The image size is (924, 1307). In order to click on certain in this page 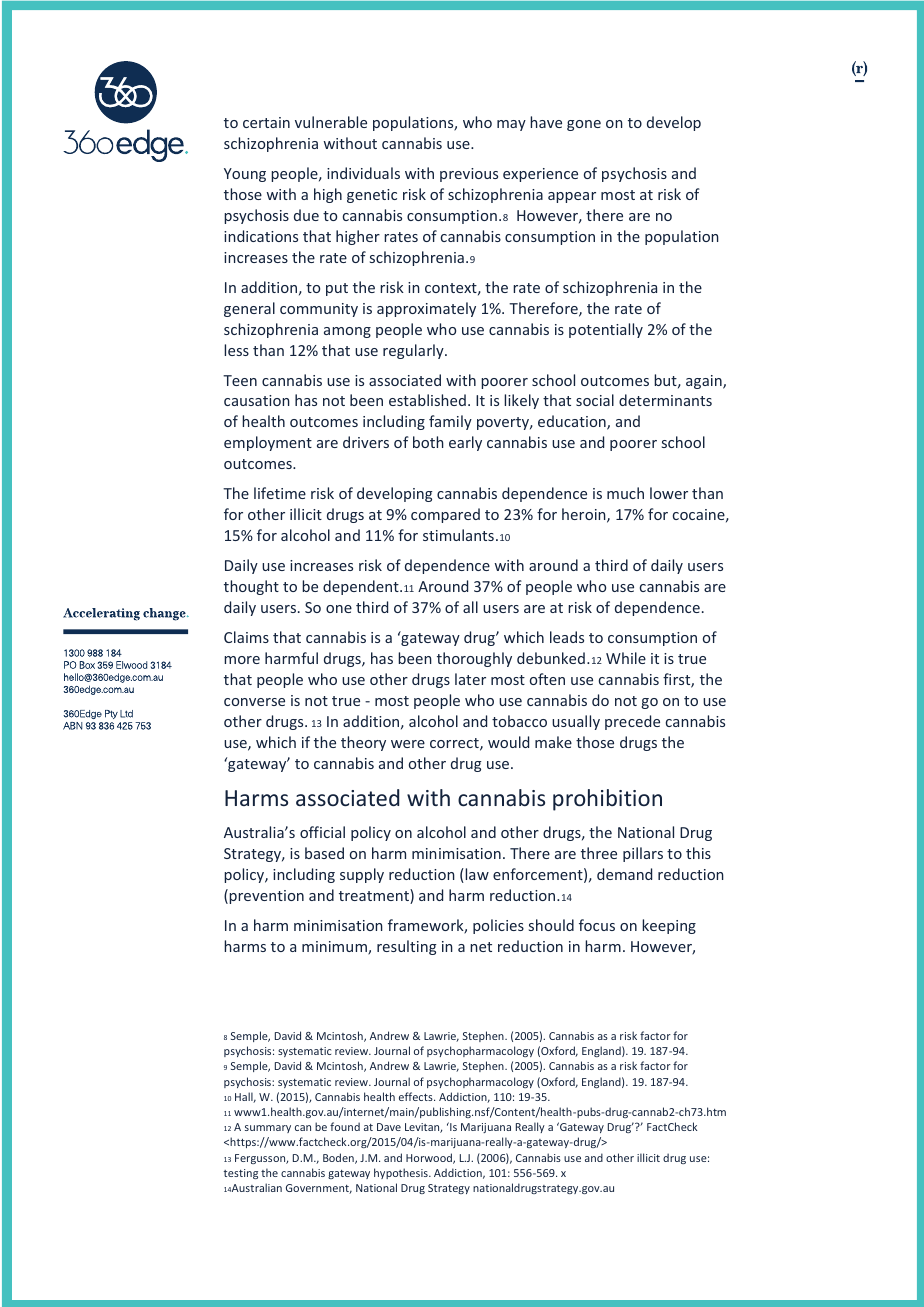, I will do `click(266, 122)`.
